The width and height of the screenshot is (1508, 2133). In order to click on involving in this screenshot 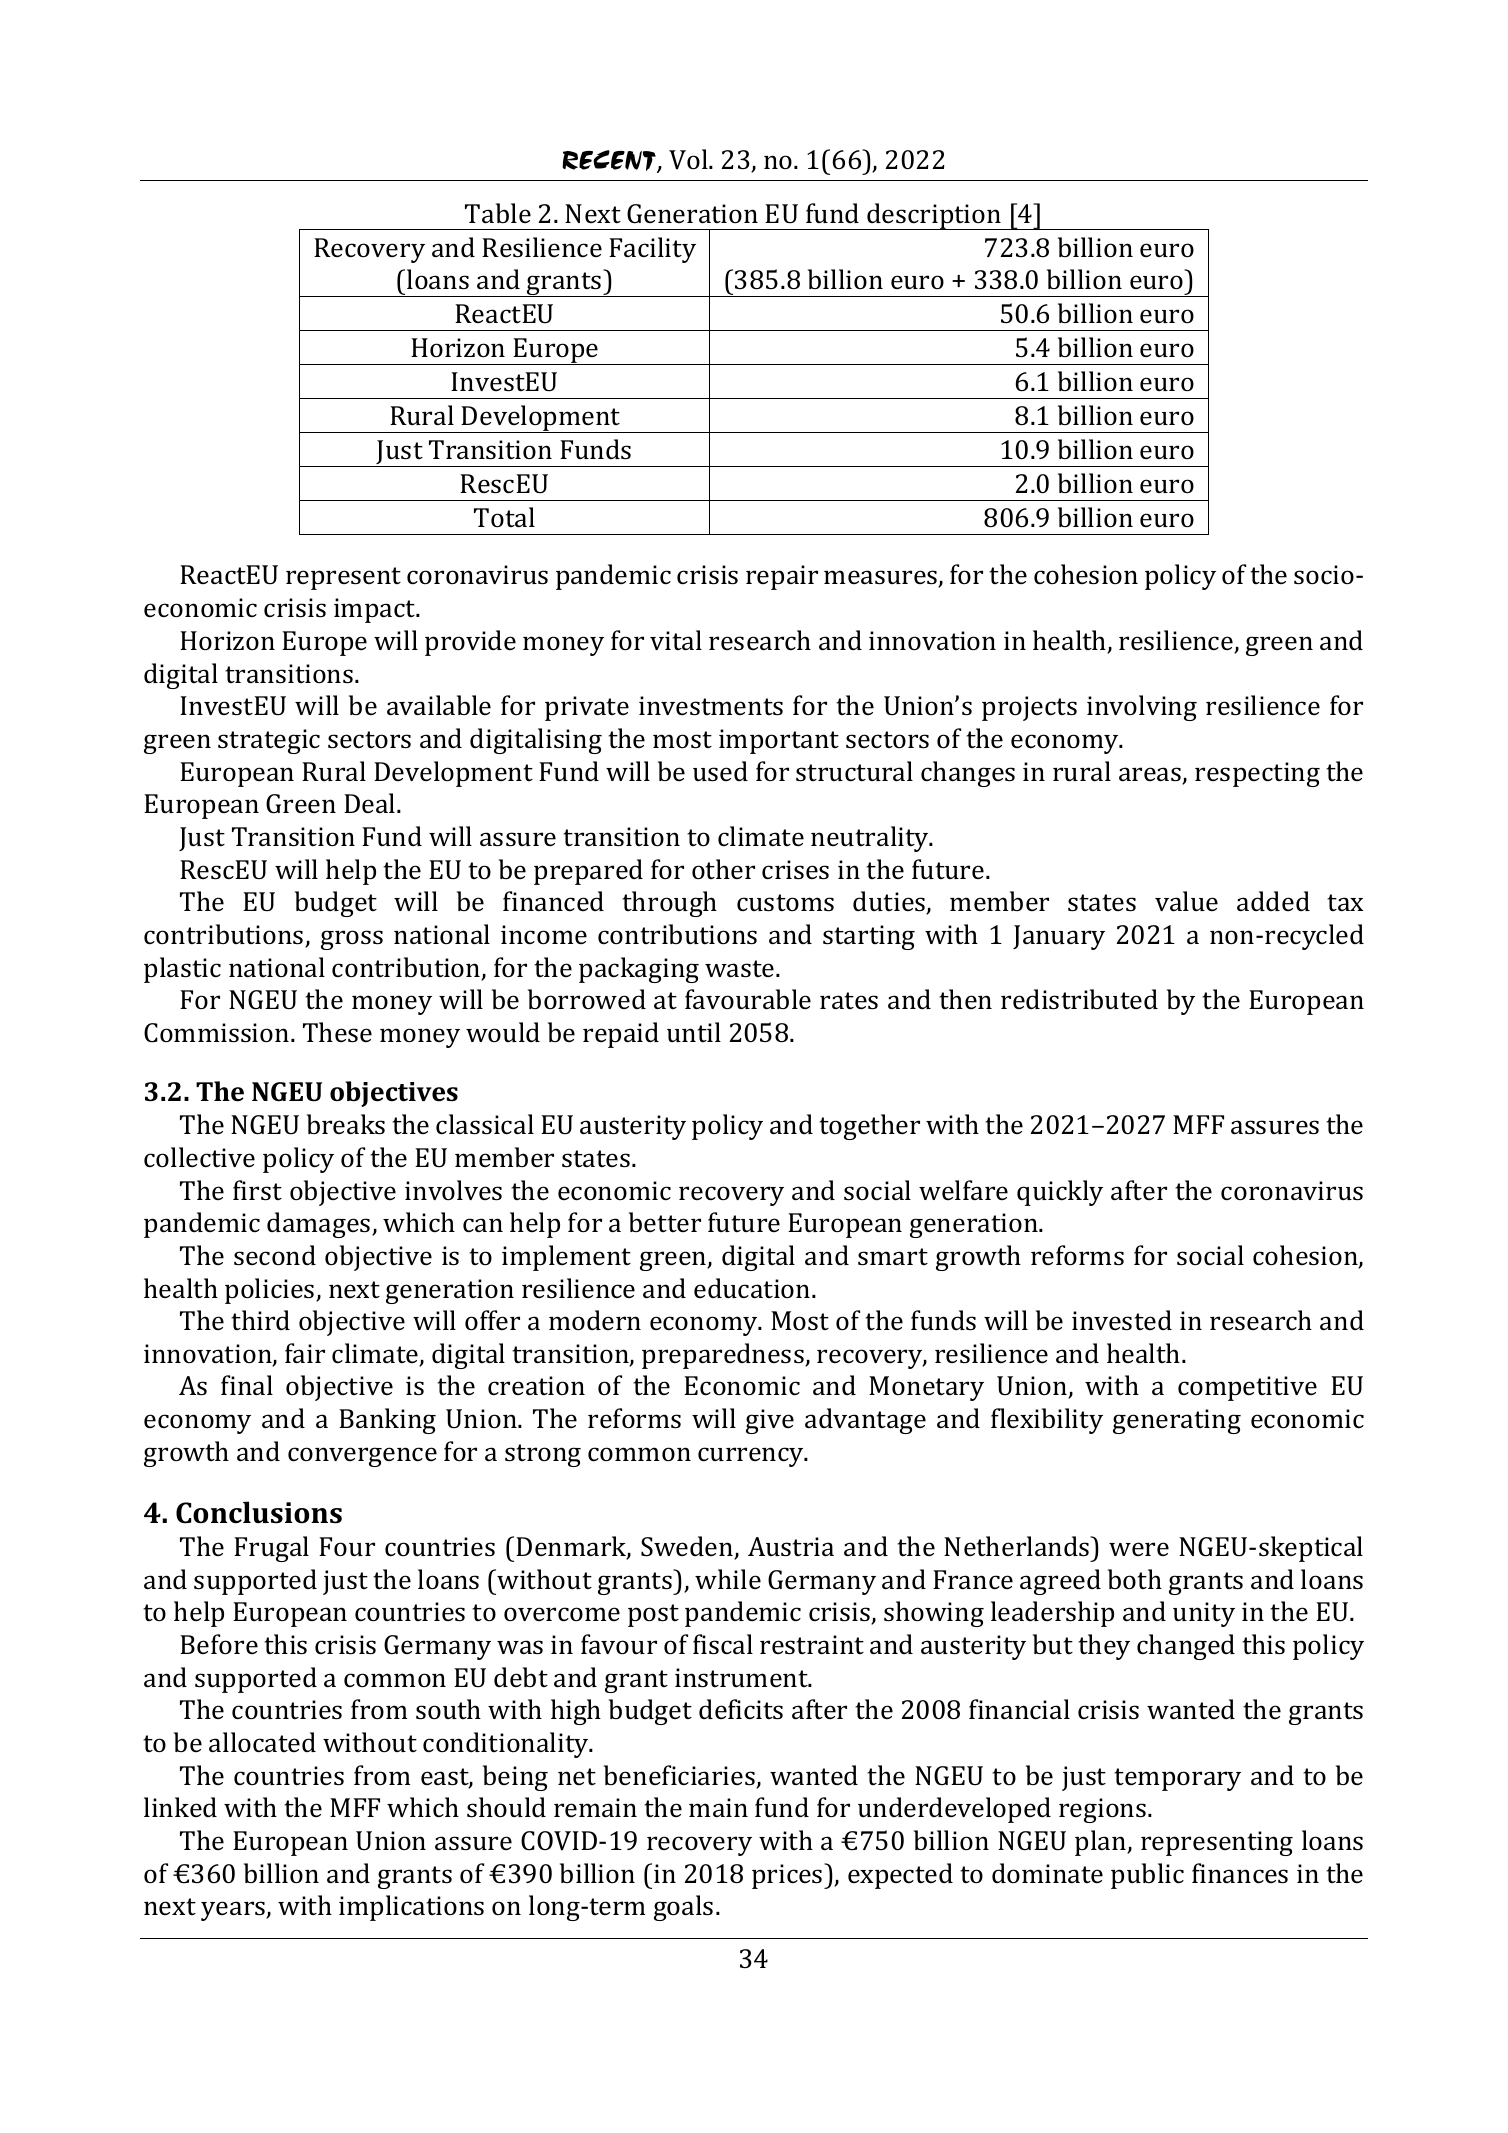, I will do `click(1142, 708)`.
